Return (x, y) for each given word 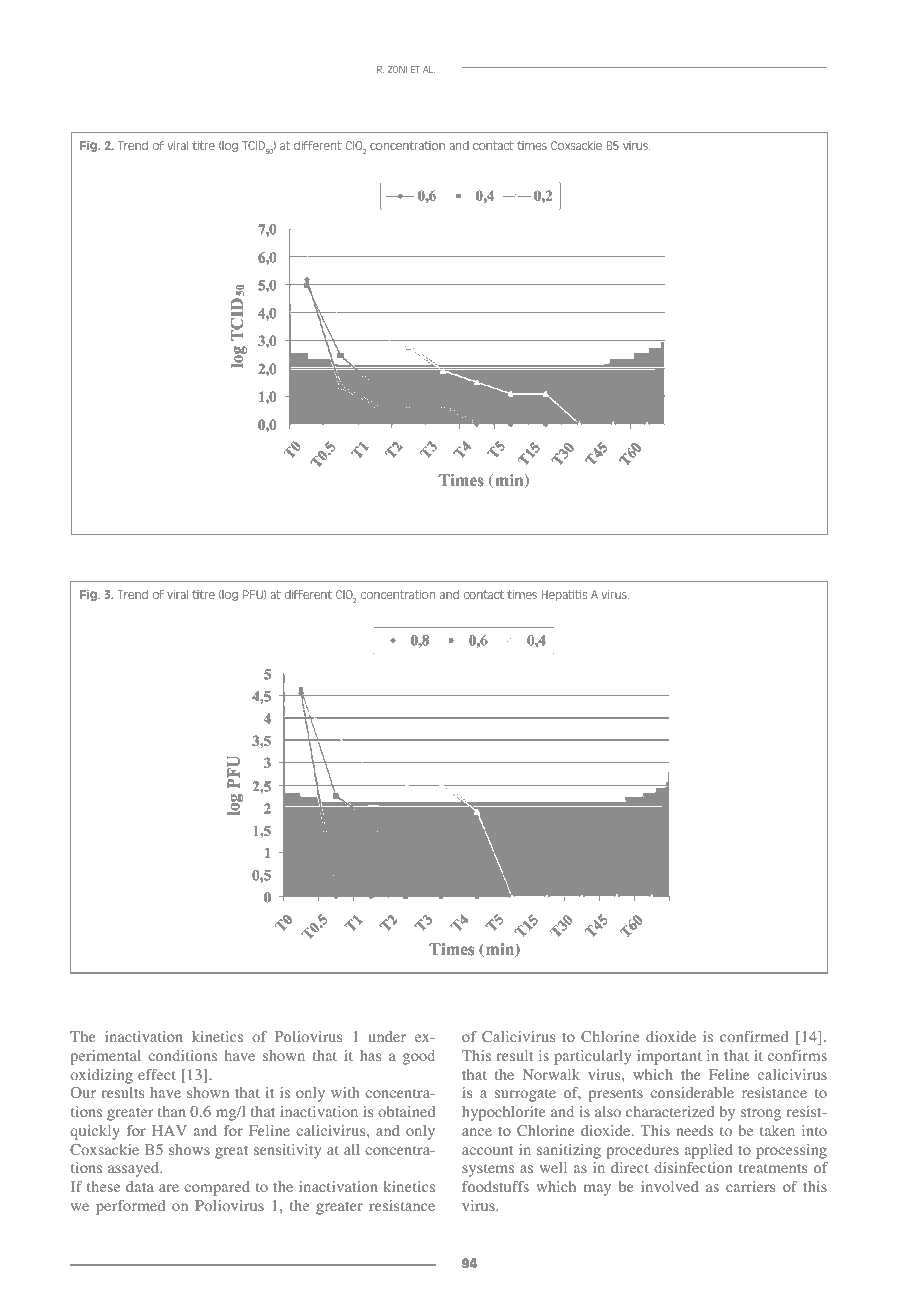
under (387, 1036)
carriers (750, 1186)
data (140, 1186)
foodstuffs (495, 1187)
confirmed (754, 1037)
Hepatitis (564, 595)
